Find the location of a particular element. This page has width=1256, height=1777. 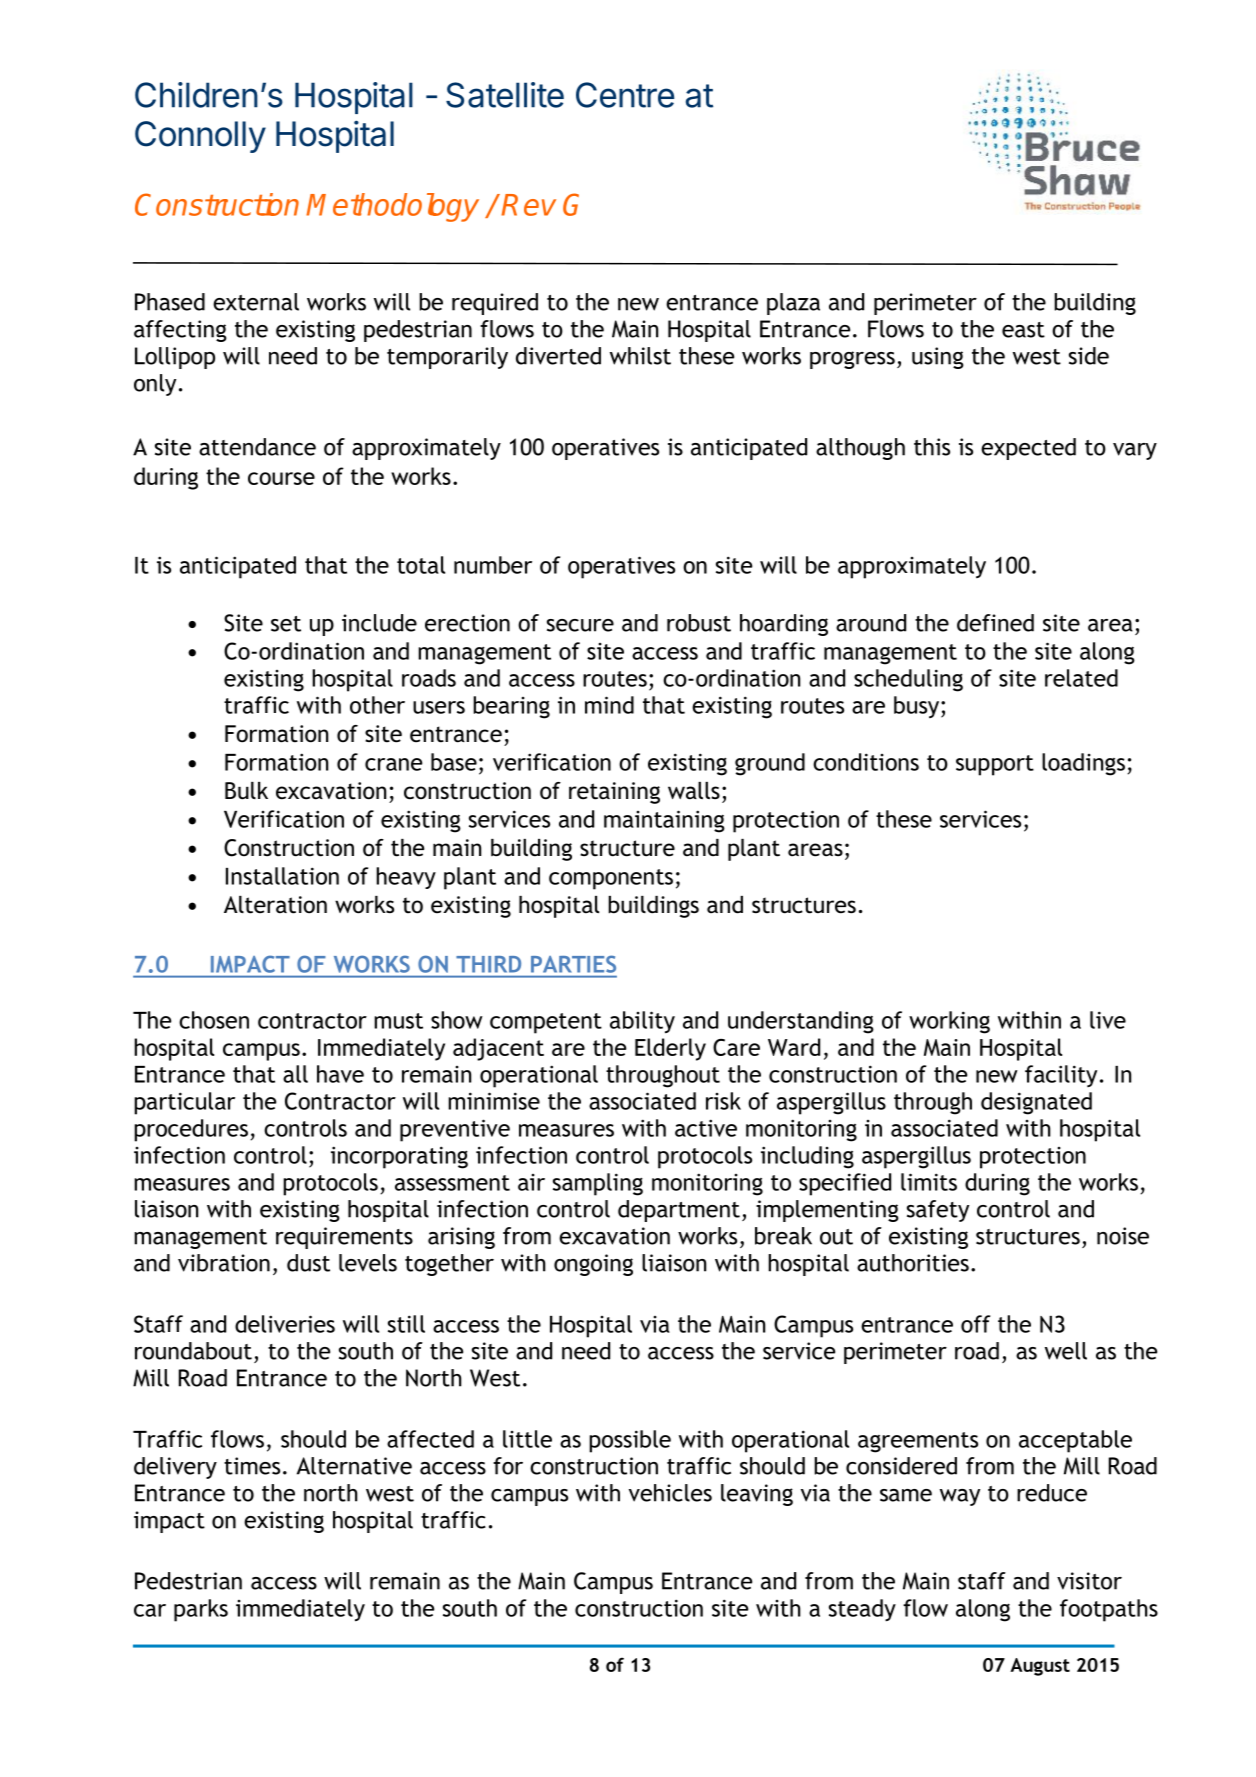

August is located at coordinates (1040, 1667).
